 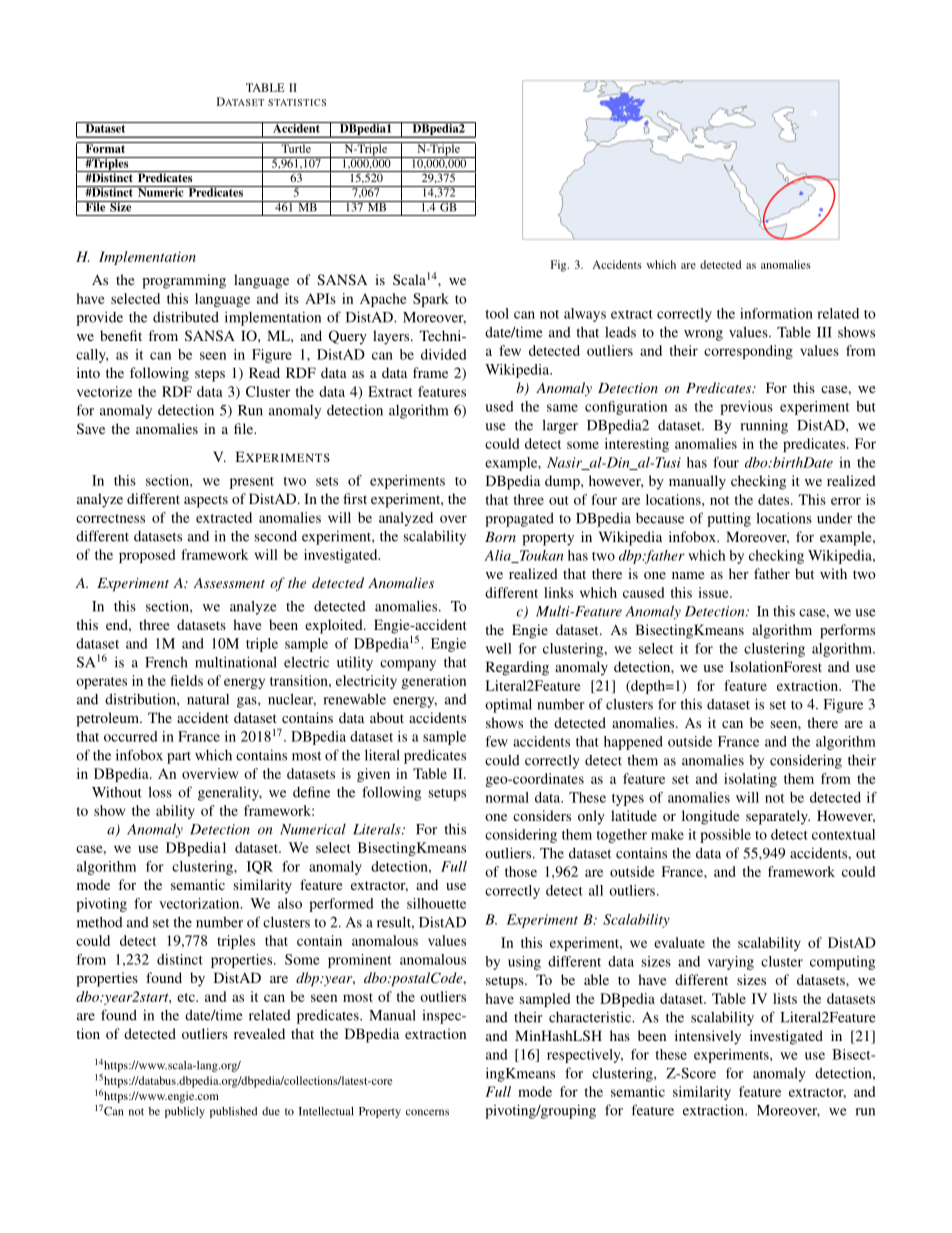 I want to click on publicly, so click(x=185, y=1112).
